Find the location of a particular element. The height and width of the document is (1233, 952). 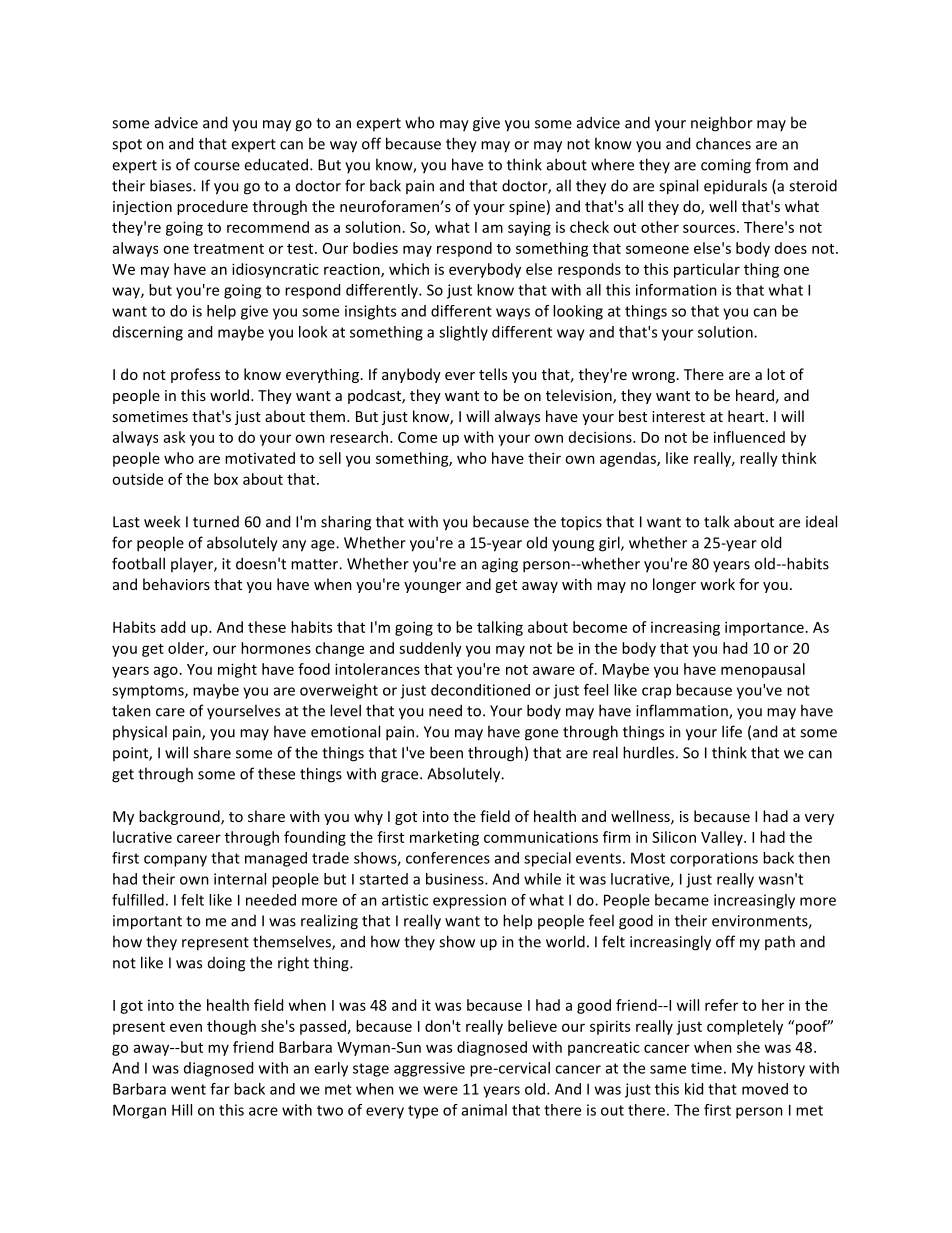

course is located at coordinates (217, 166).
